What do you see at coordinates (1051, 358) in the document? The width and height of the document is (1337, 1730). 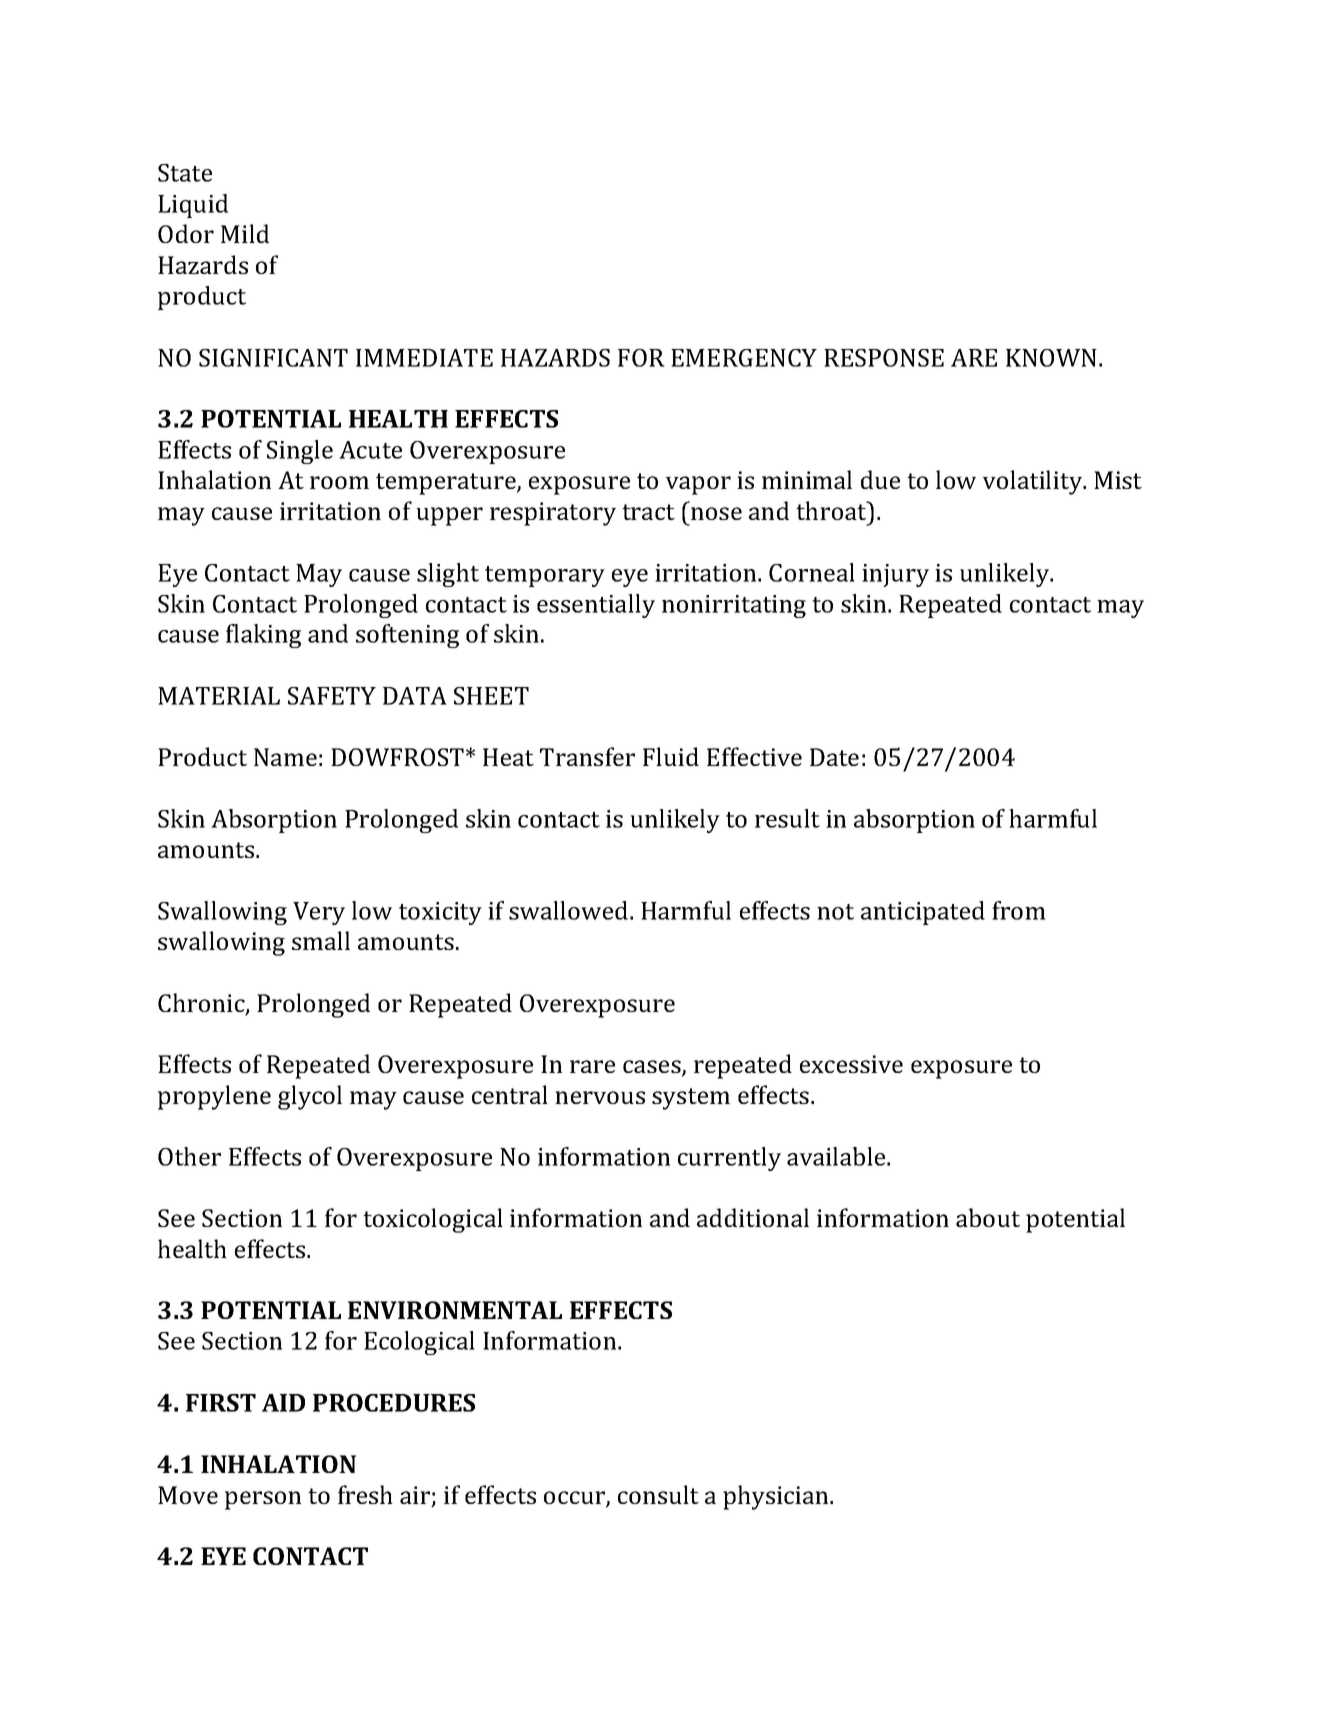 I see `KNOWN` at bounding box center [1051, 358].
